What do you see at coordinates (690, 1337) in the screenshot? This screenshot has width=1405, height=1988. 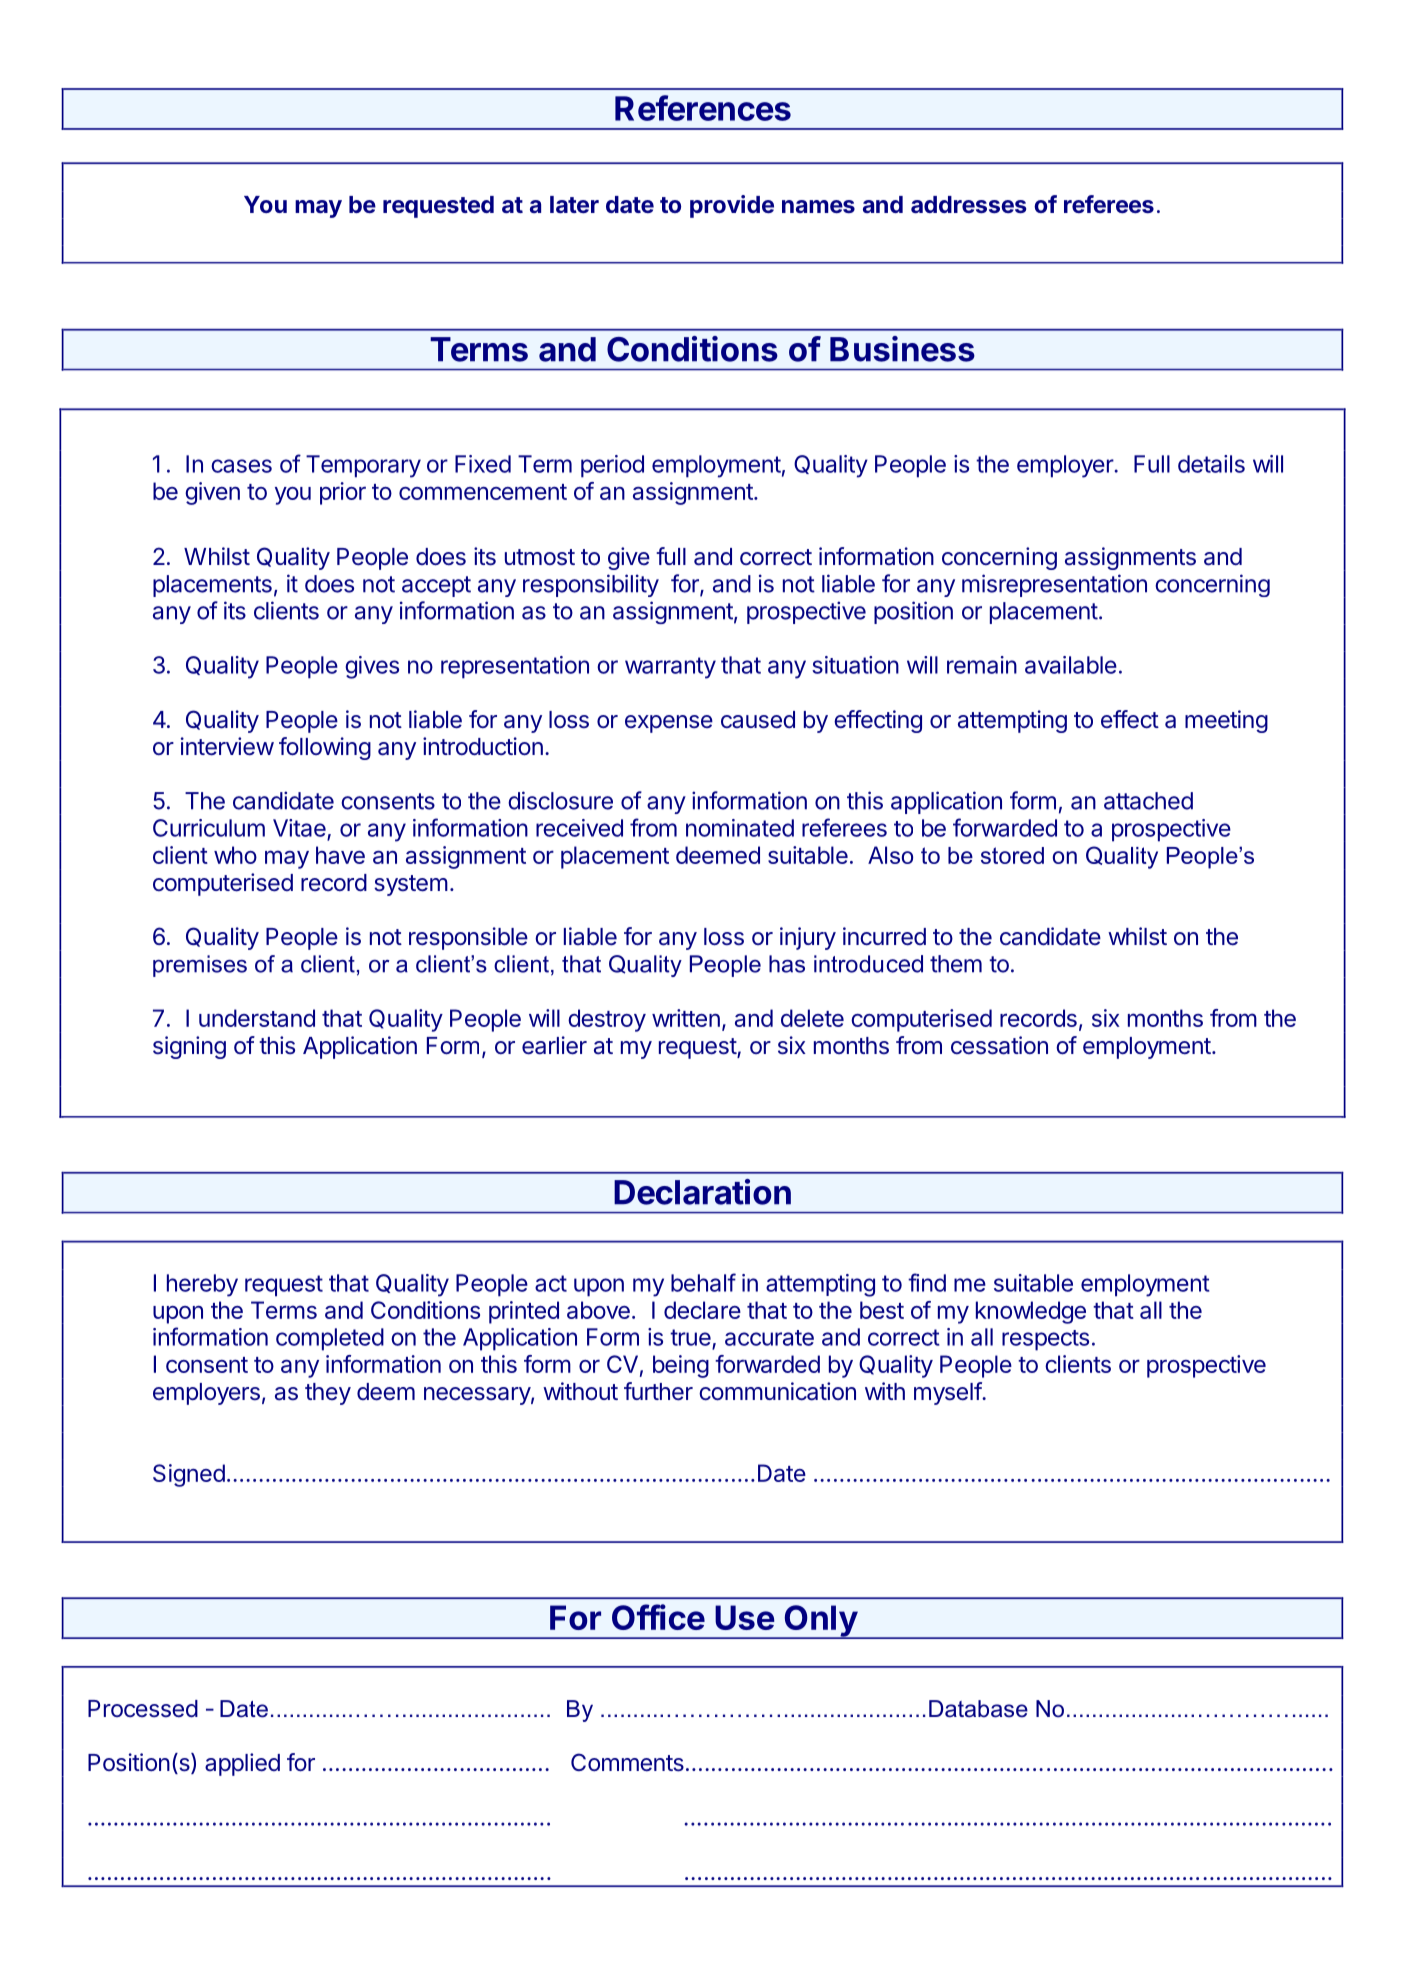 I see `true` at bounding box center [690, 1337].
